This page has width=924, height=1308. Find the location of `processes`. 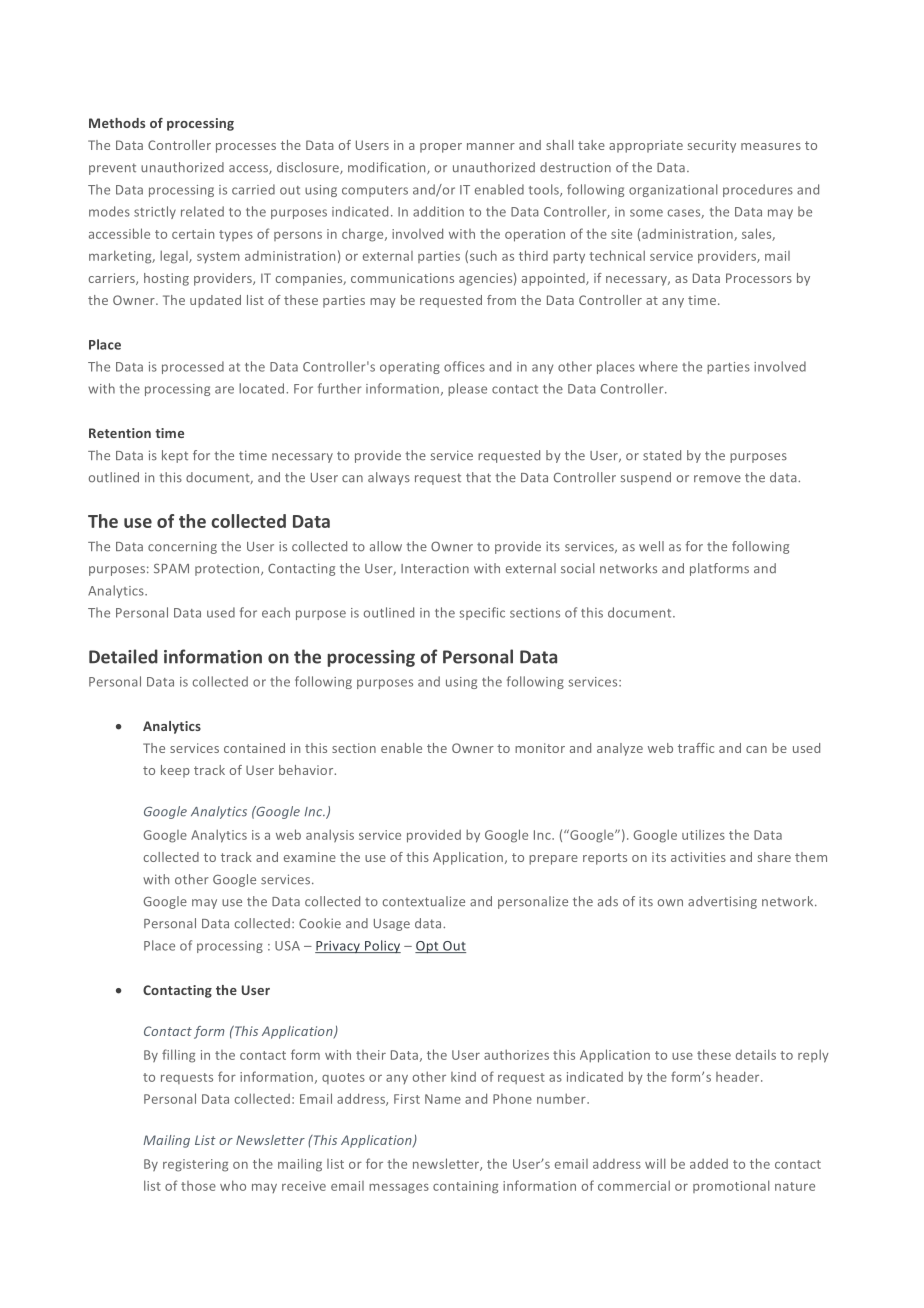

processes is located at coordinates (246, 148).
